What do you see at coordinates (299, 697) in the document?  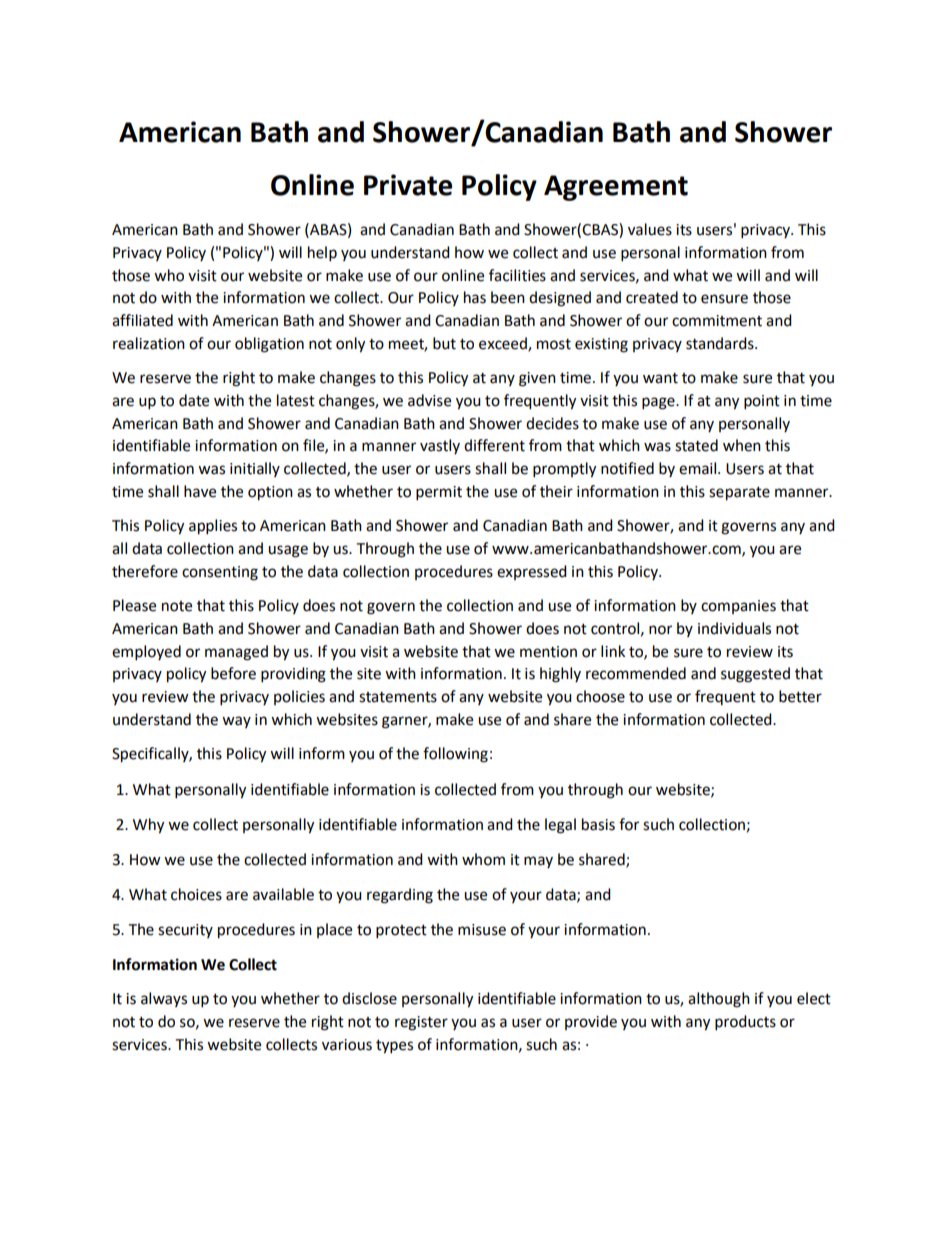 I see `policies` at bounding box center [299, 697].
